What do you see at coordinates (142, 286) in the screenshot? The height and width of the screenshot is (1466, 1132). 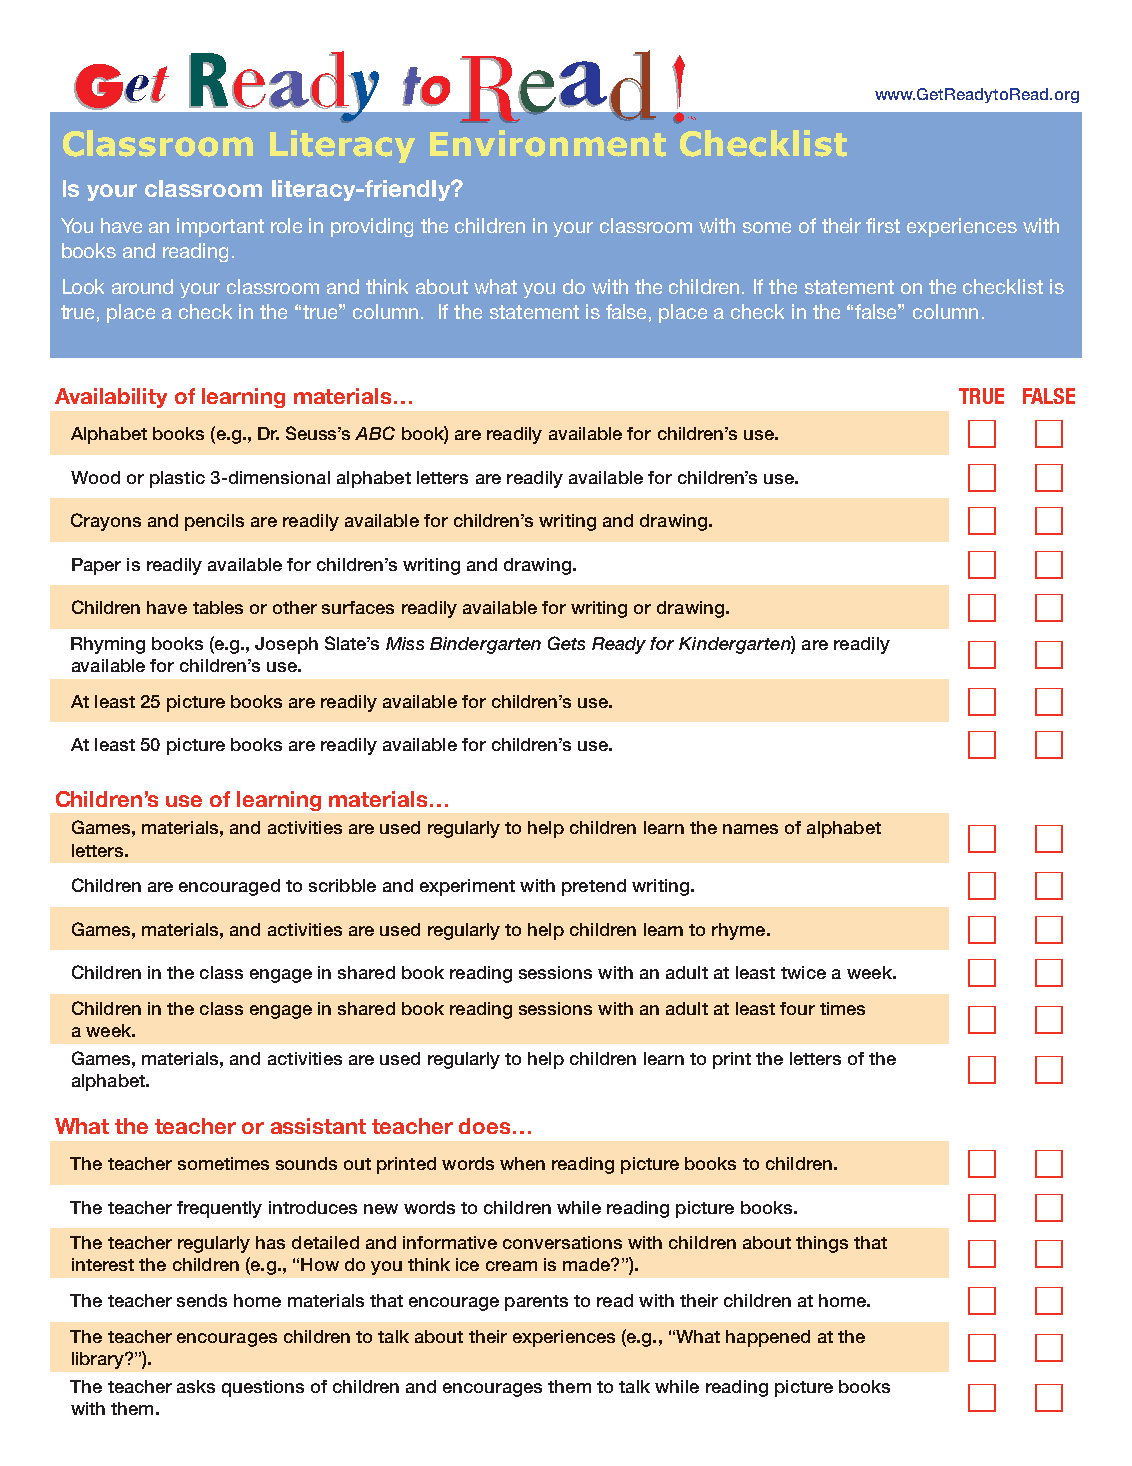 I see `around` at bounding box center [142, 286].
